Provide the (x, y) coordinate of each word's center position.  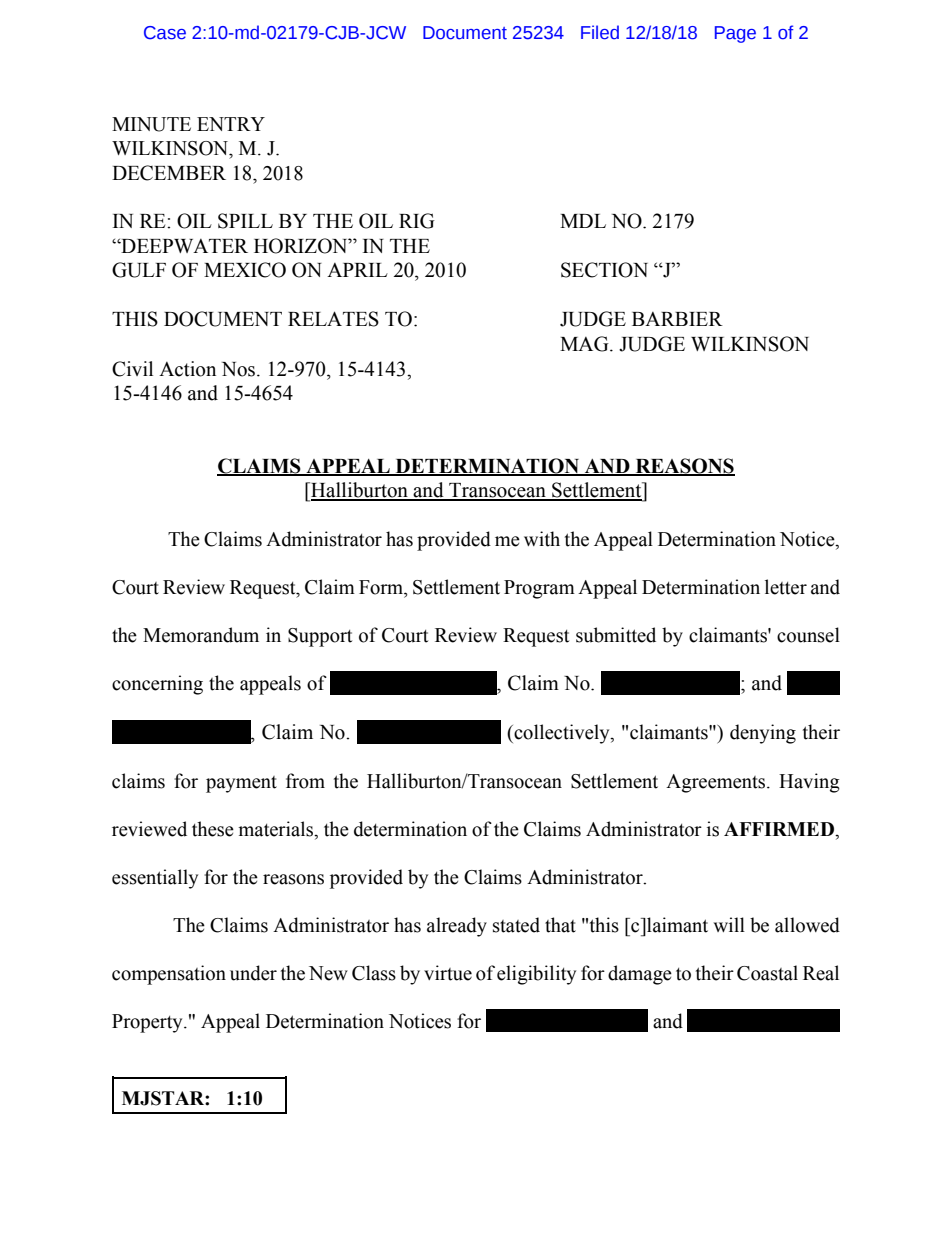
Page (735, 34)
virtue (448, 973)
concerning (157, 685)
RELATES (333, 319)
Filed (600, 32)
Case (165, 33)
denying (763, 734)
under (253, 973)
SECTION (604, 270)
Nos (240, 369)
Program (539, 589)
